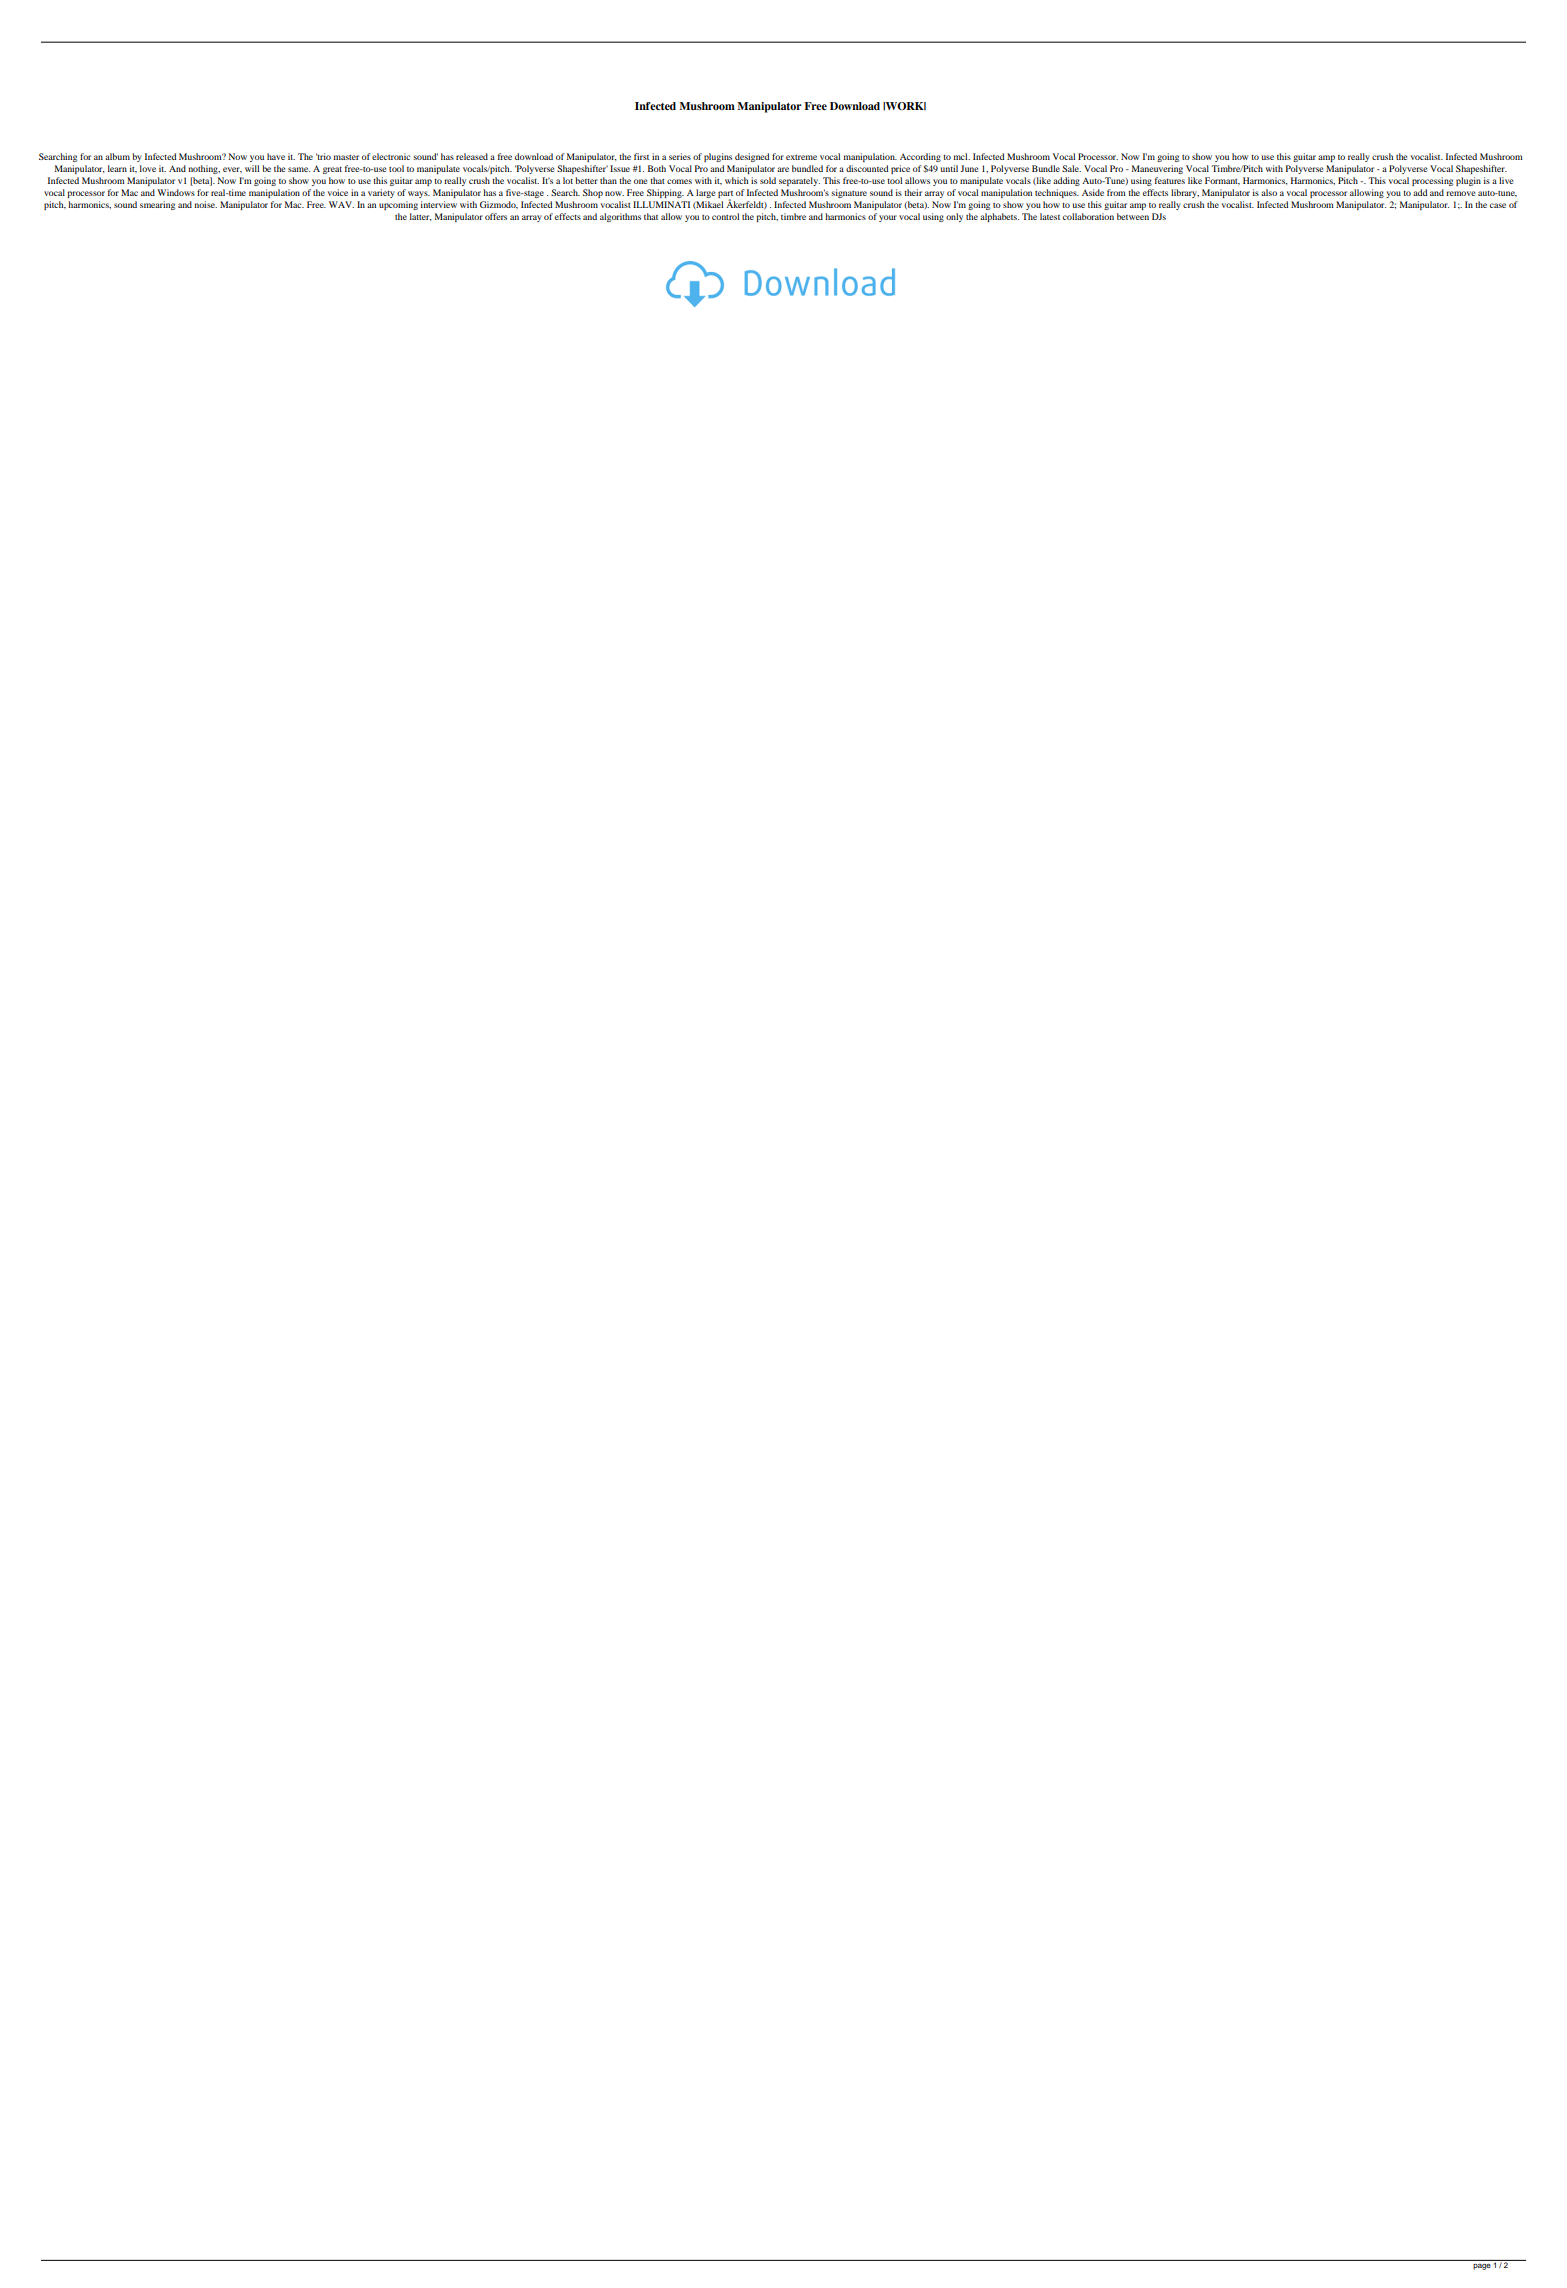 The width and height of the page is (1567, 2288). Describe the element at coordinates (341, 204) in the page. I see `WAV` at that location.
